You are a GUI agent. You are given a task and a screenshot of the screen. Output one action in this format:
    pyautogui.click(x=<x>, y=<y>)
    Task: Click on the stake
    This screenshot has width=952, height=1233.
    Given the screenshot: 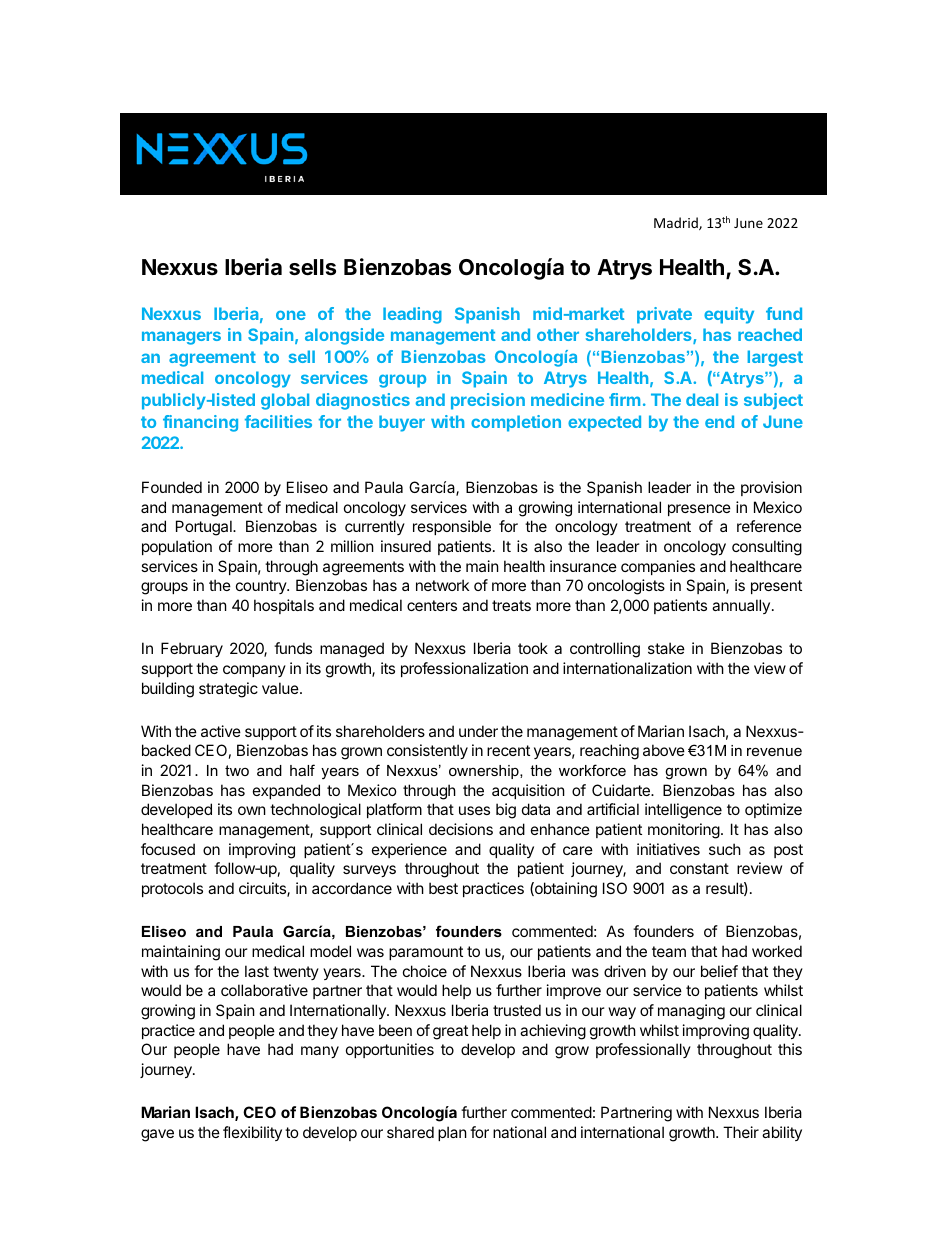 What is the action you would take?
    pyautogui.click(x=666, y=648)
